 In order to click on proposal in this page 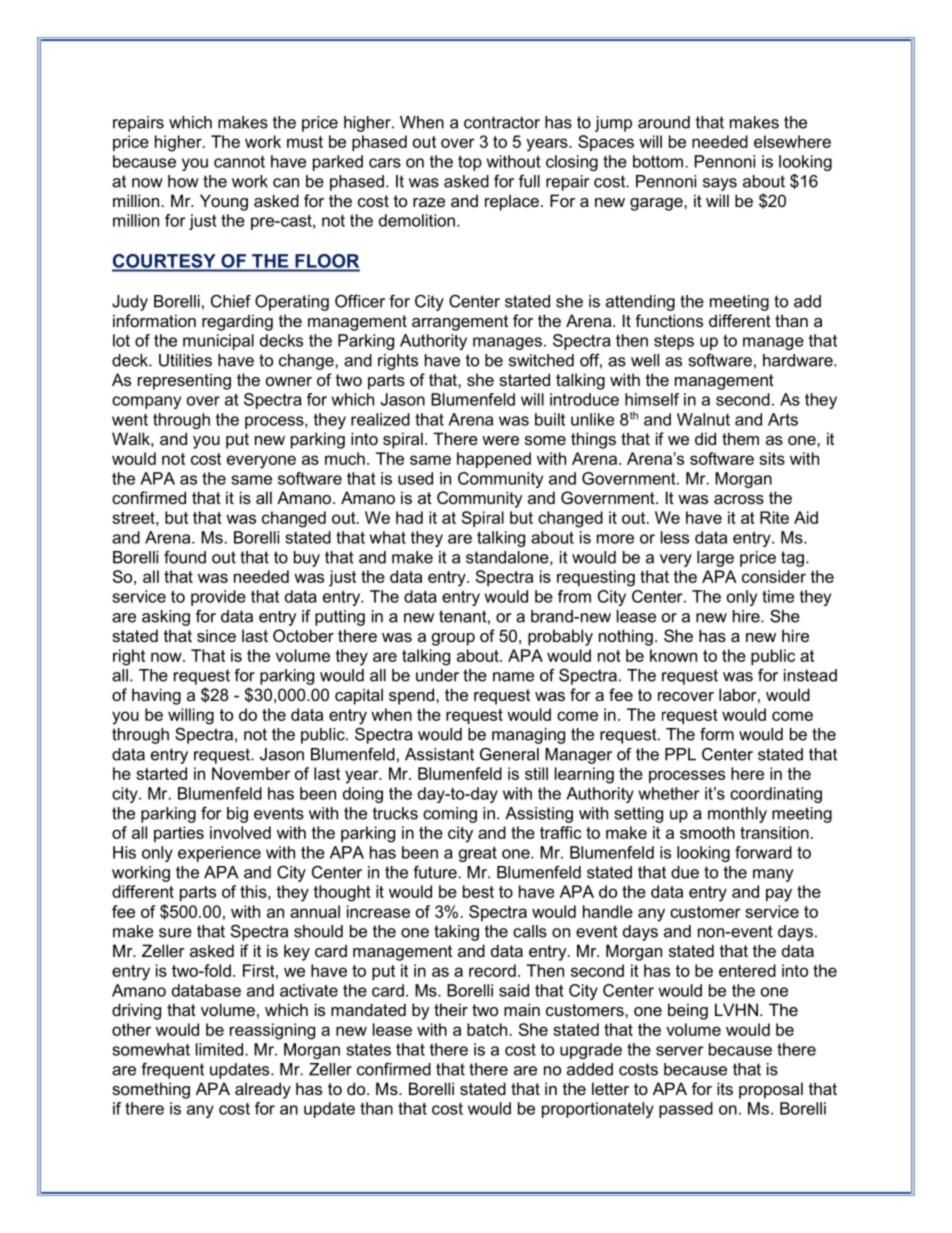, I will do `click(771, 1090)`.
